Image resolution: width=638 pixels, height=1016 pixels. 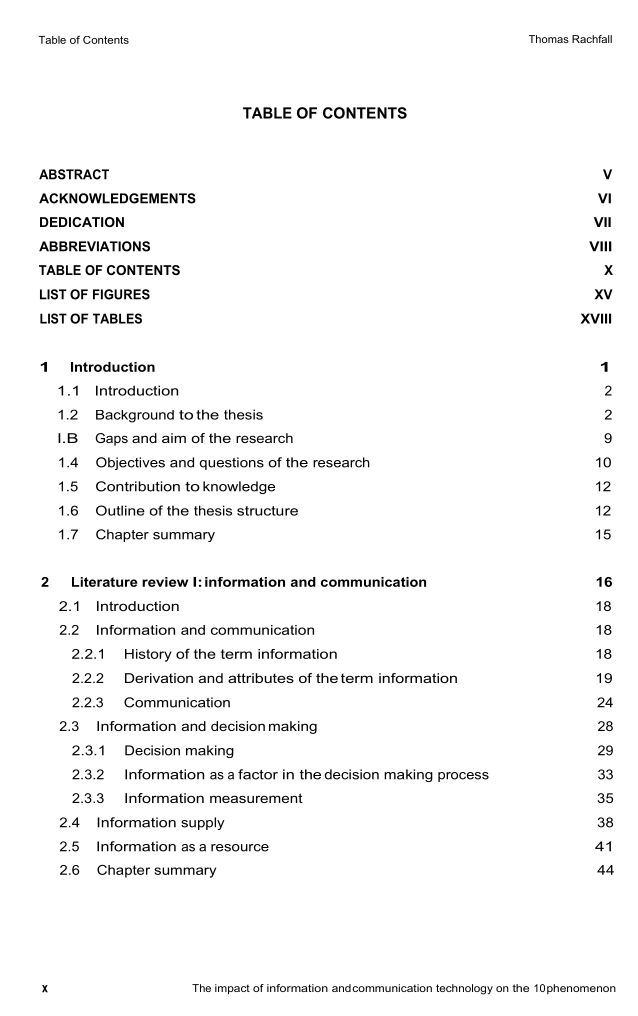 What do you see at coordinates (135, 416) in the page?
I see `Background` at bounding box center [135, 416].
